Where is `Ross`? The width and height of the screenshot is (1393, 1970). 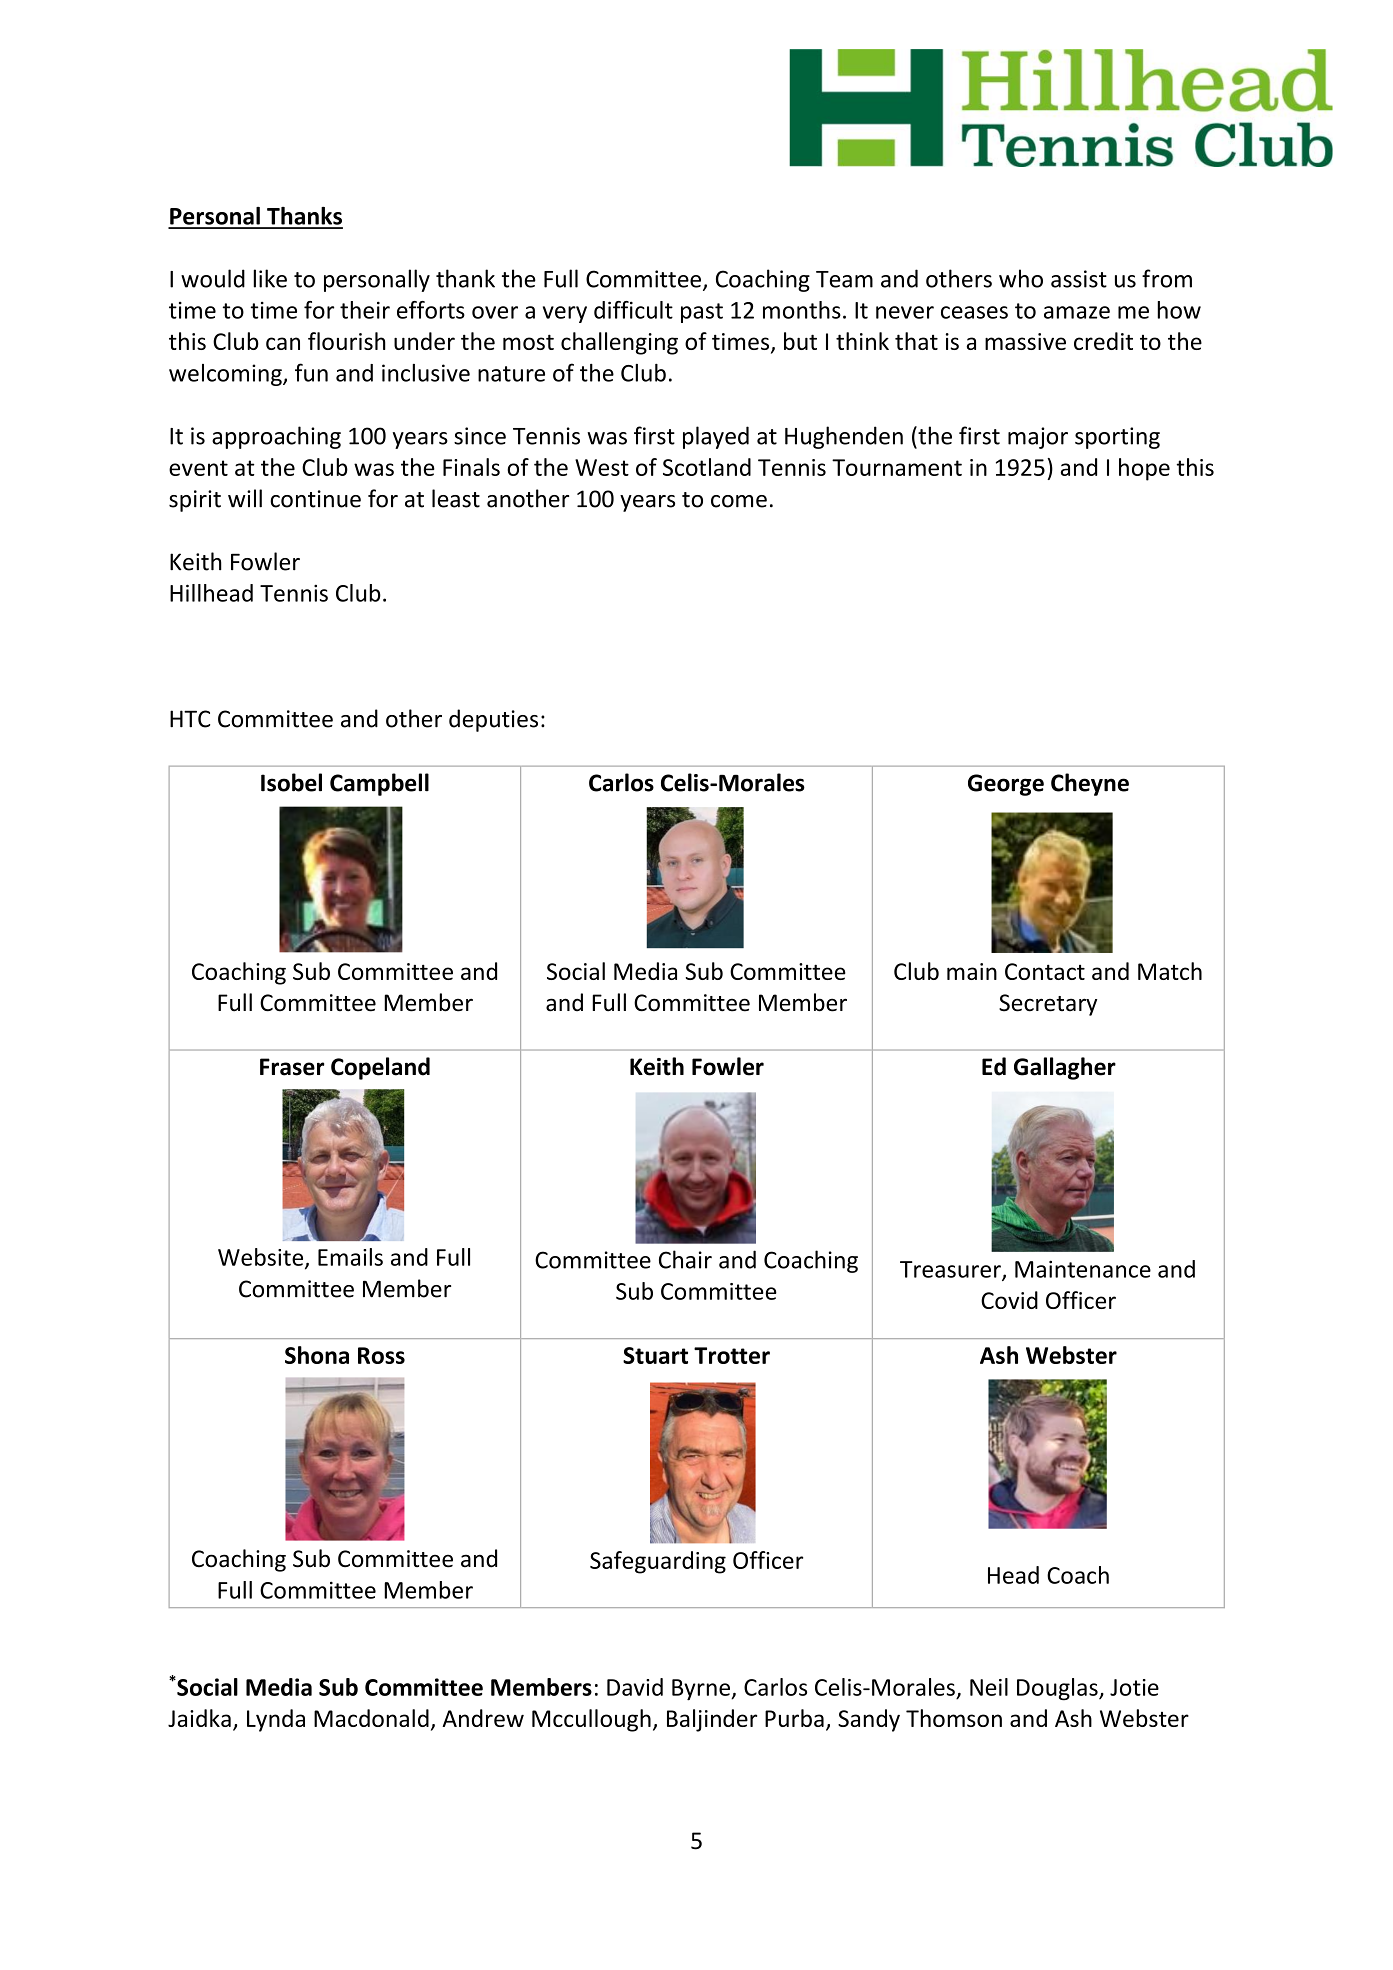 Ross is located at coordinates (381, 1355).
